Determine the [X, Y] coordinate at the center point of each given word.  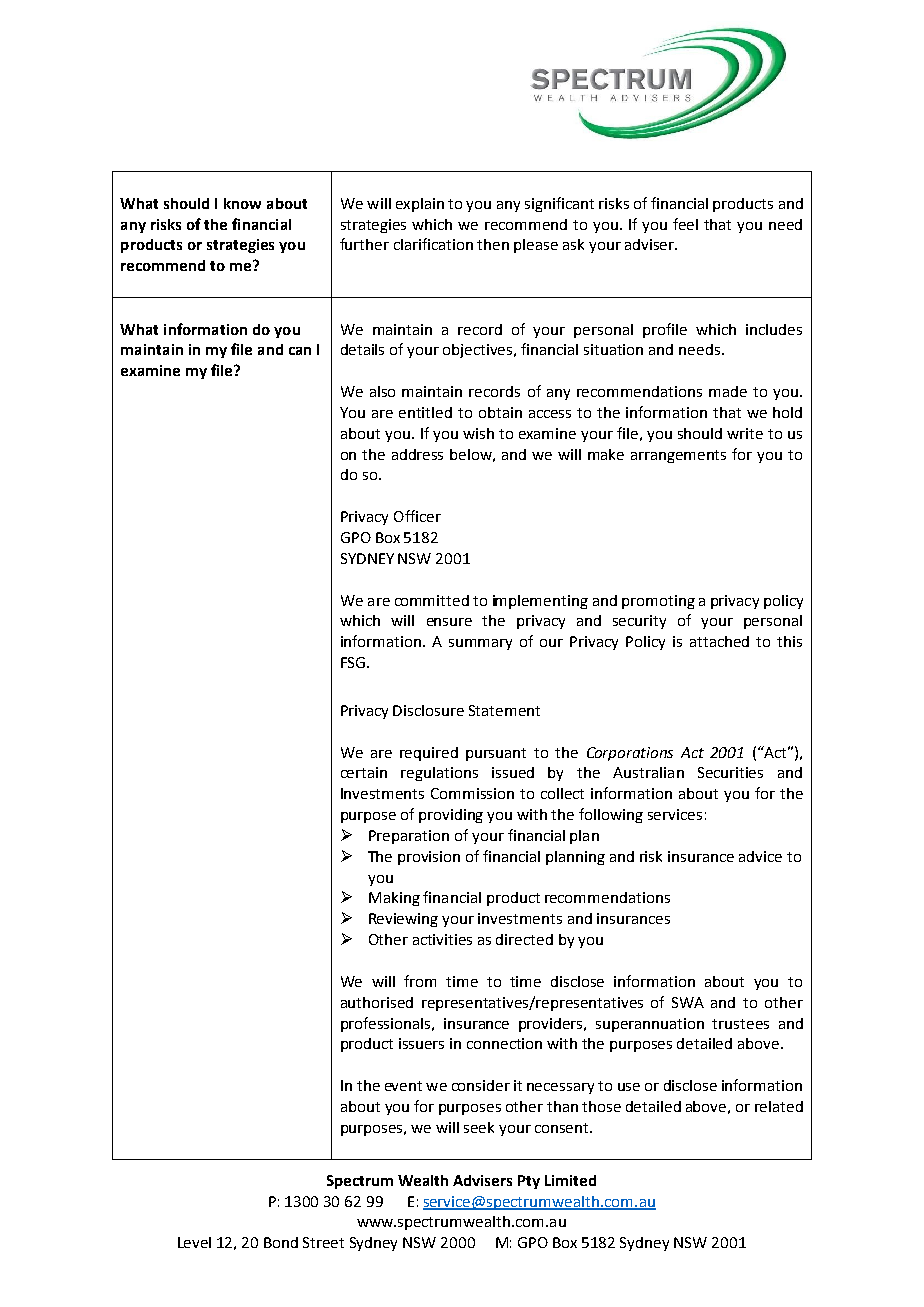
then [493, 244]
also [382, 391]
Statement [504, 710]
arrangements [678, 456]
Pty [529, 1182]
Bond [281, 1242]
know [242, 203]
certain [364, 772]
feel [685, 224]
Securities [730, 772]
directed [524, 939]
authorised [377, 1002]
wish [478, 433]
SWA [688, 1002]
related [779, 1106]
